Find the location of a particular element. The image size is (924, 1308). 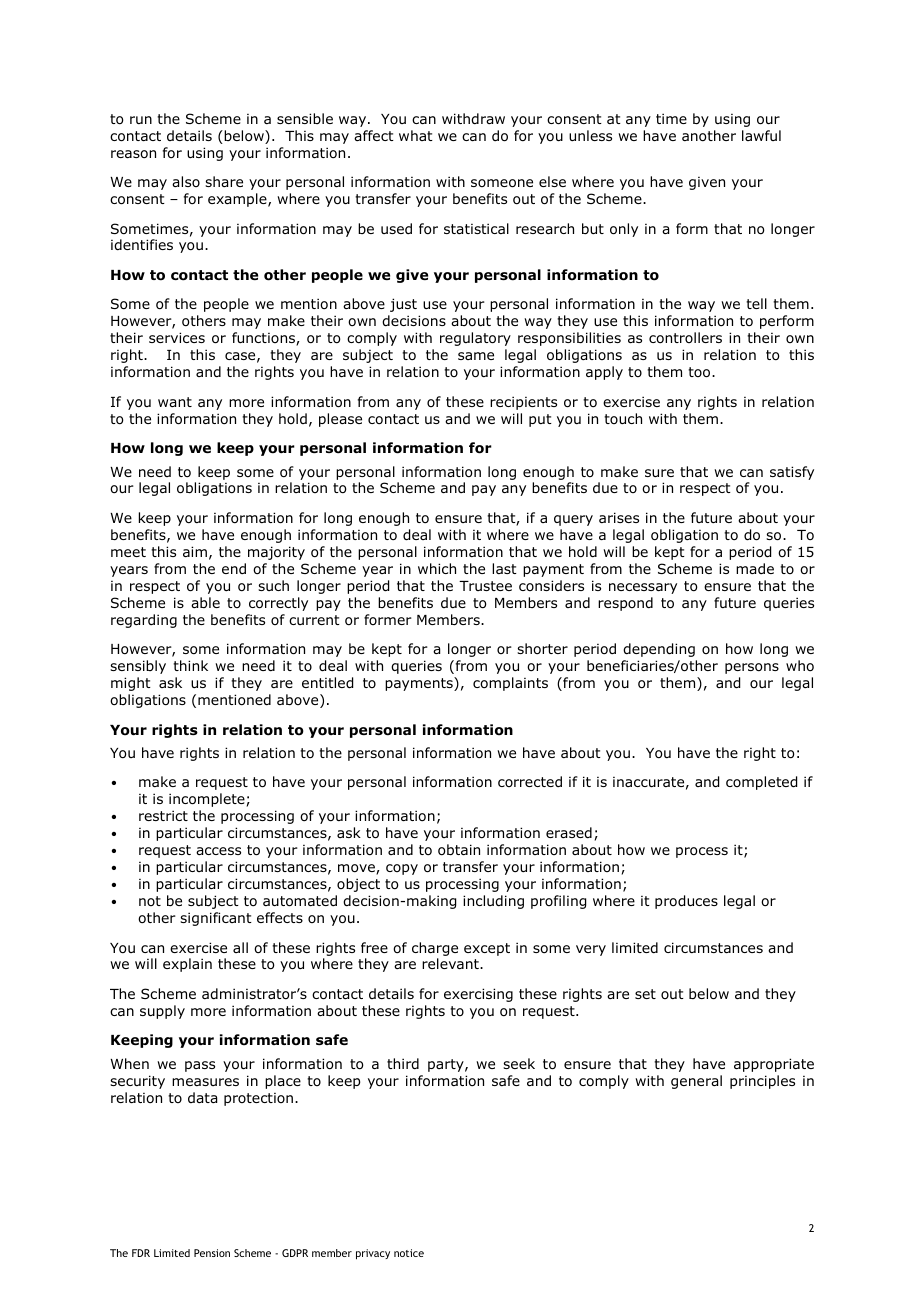

access is located at coordinates (218, 851).
